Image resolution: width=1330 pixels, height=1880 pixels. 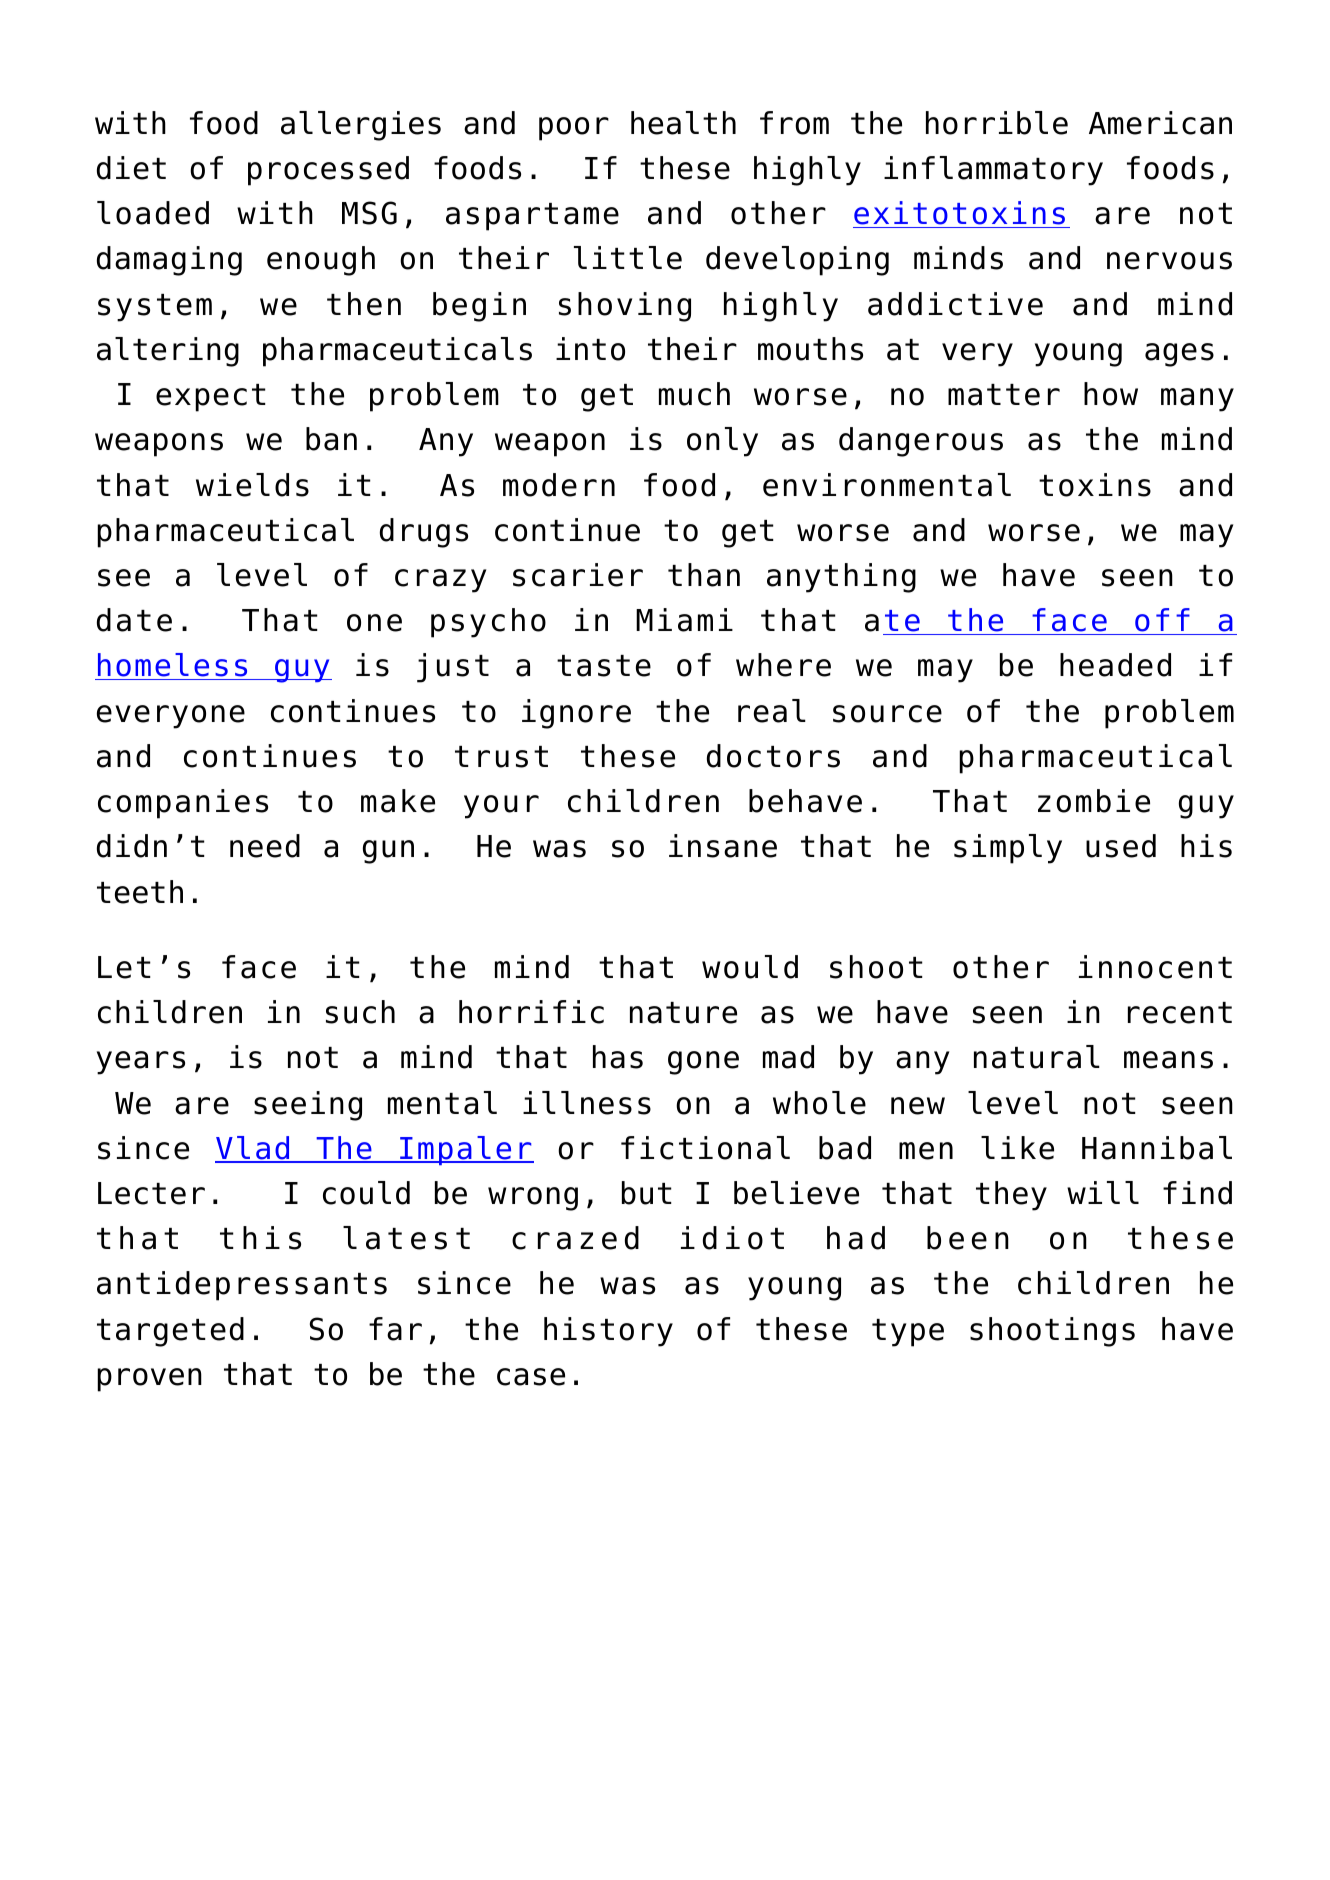 I want to click on targeted, so click(x=170, y=1332).
